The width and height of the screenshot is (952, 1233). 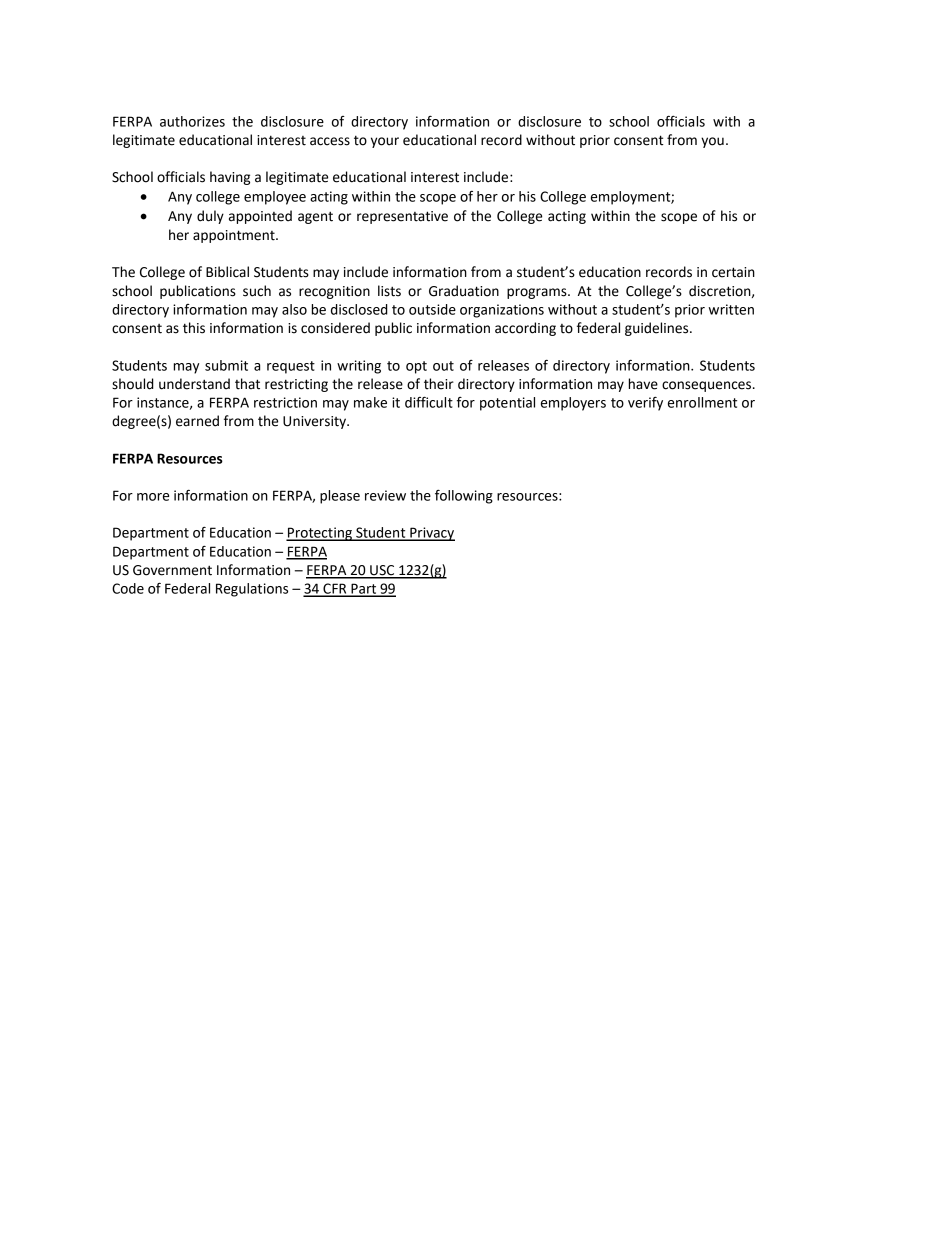 What do you see at coordinates (416, 367) in the screenshot?
I see `opt` at bounding box center [416, 367].
